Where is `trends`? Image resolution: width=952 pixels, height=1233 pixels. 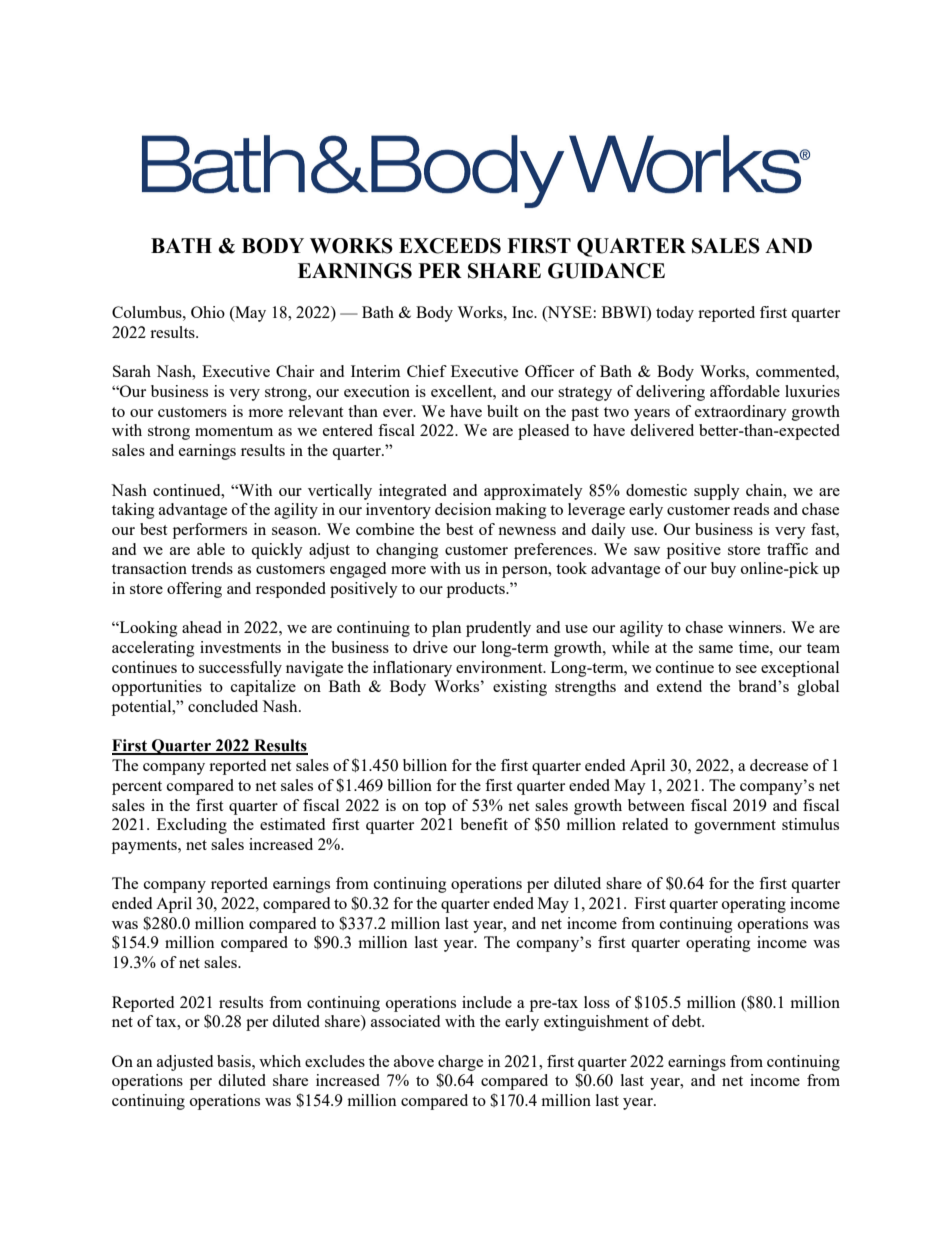
trends is located at coordinates (212, 568).
